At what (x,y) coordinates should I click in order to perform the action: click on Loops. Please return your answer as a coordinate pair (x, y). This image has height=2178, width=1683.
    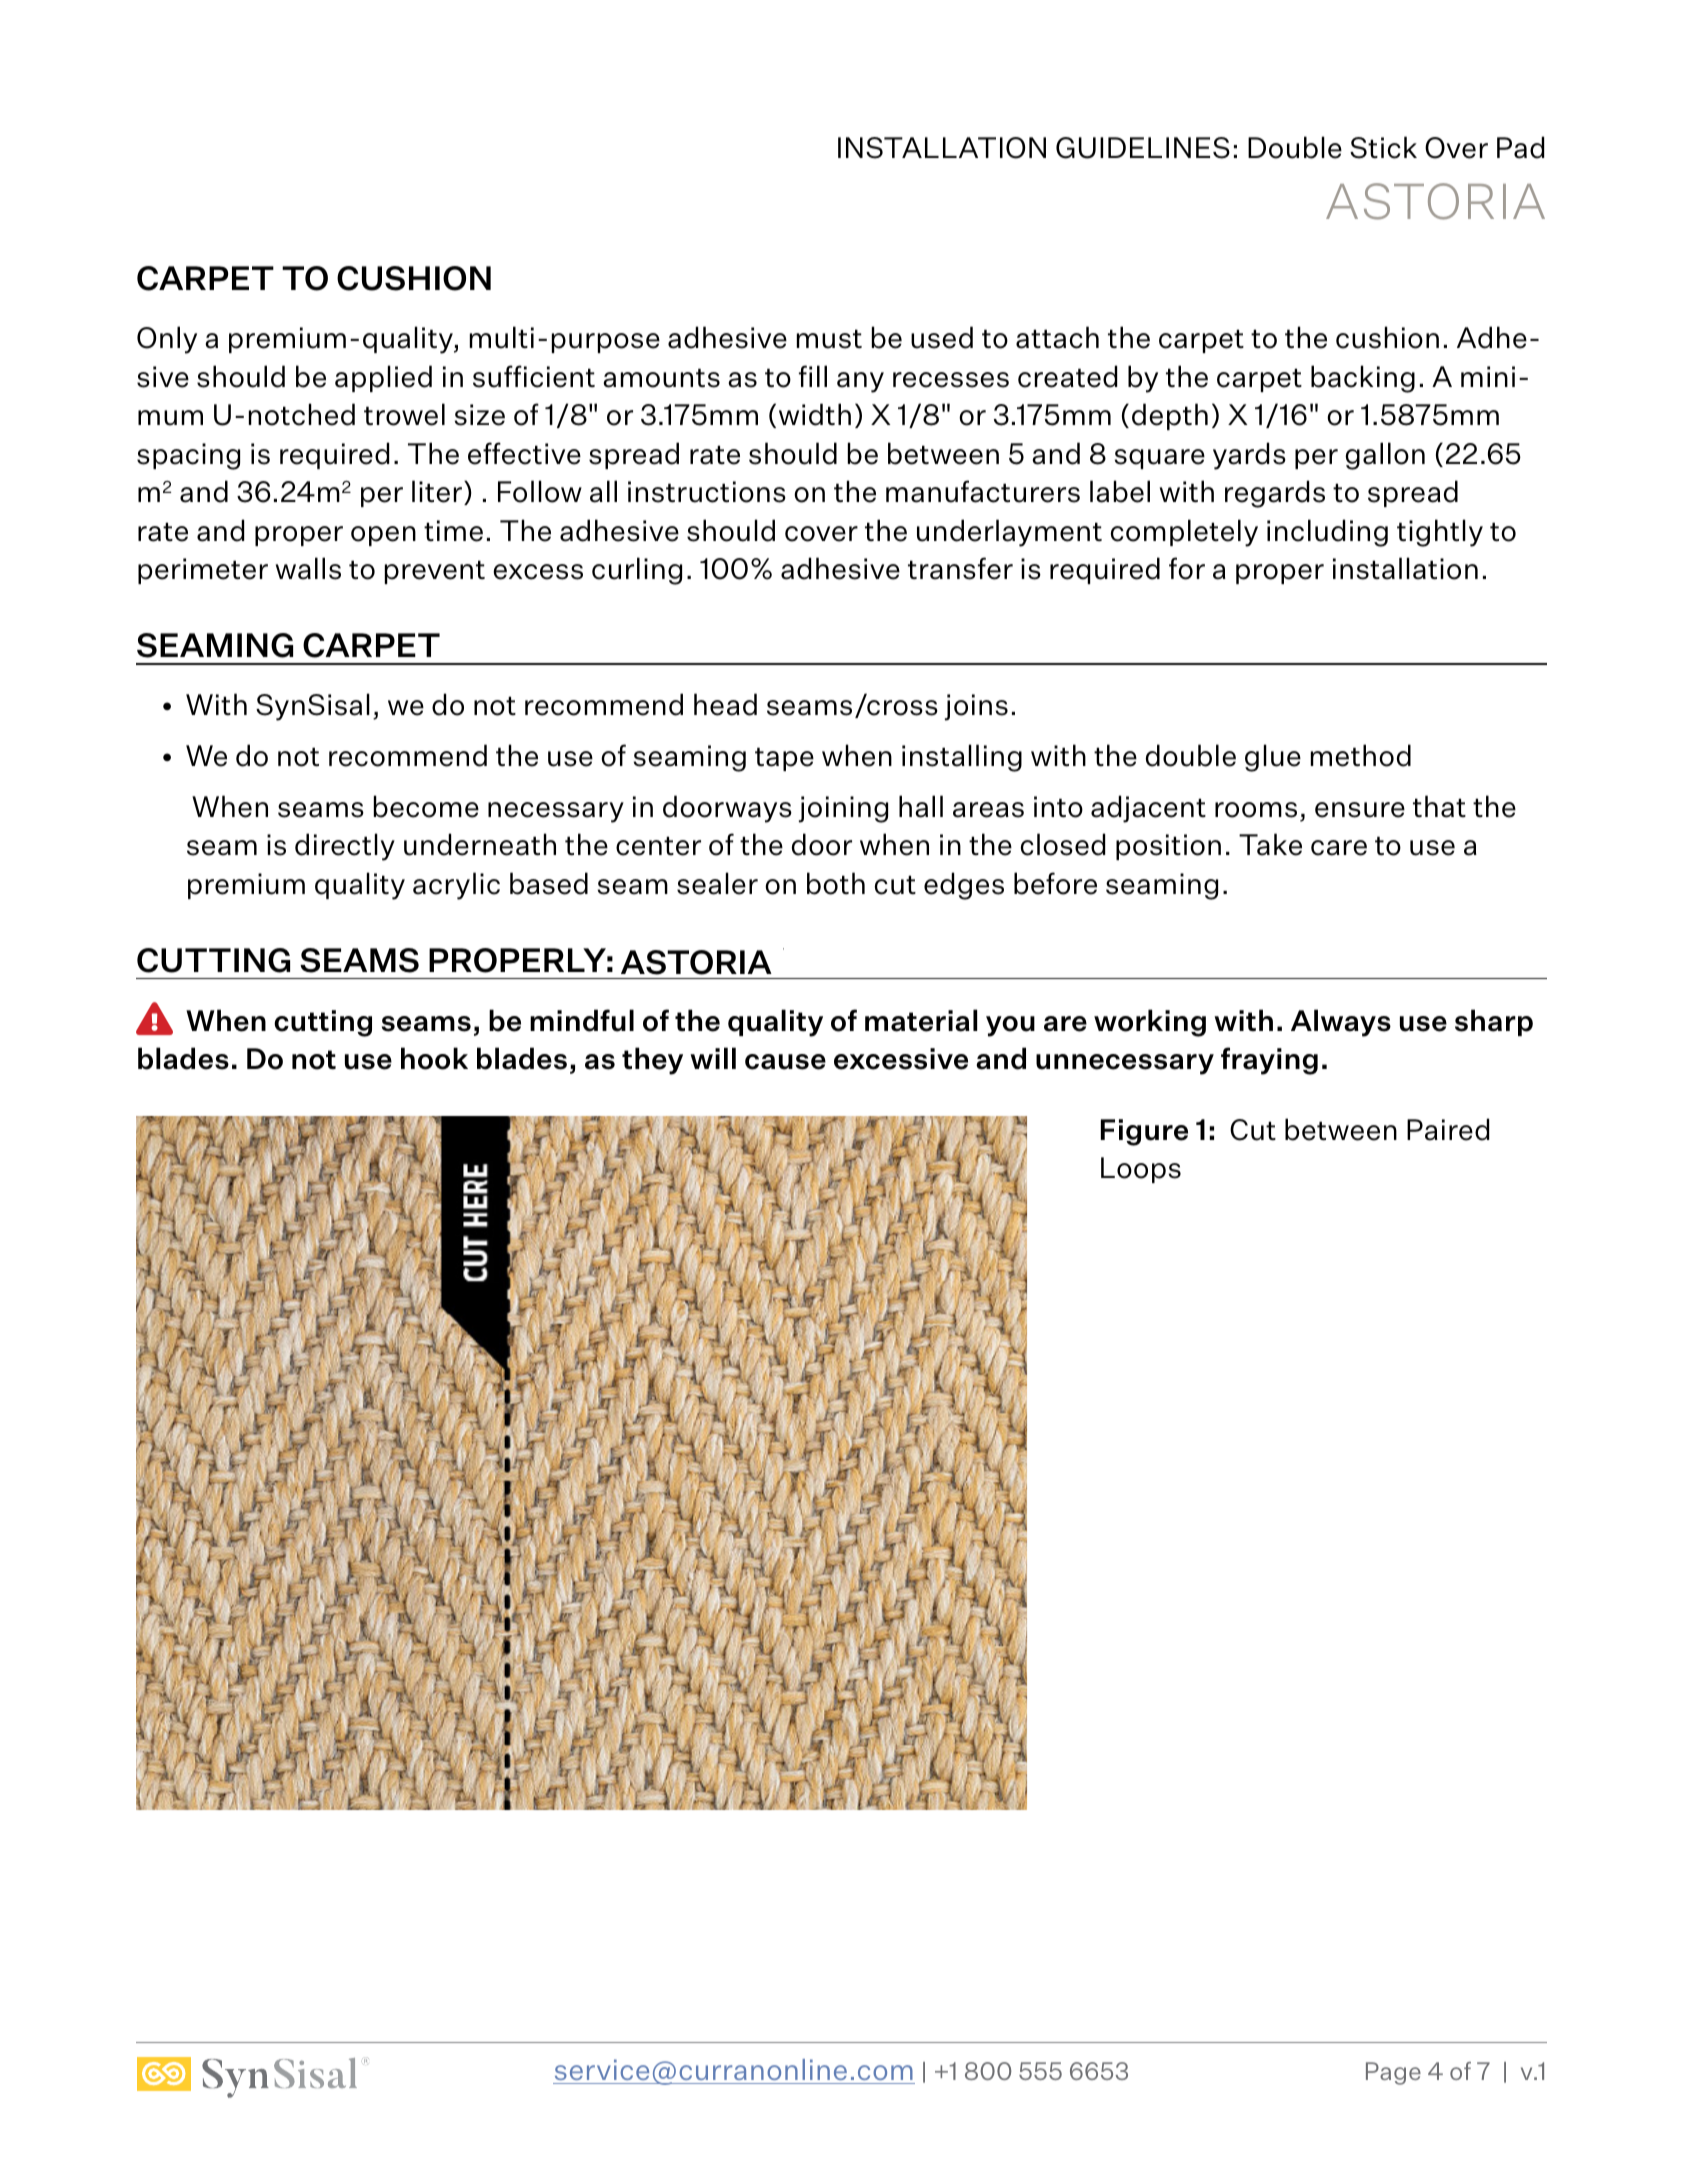
    Looking at the image, I should click on (1141, 1170).
